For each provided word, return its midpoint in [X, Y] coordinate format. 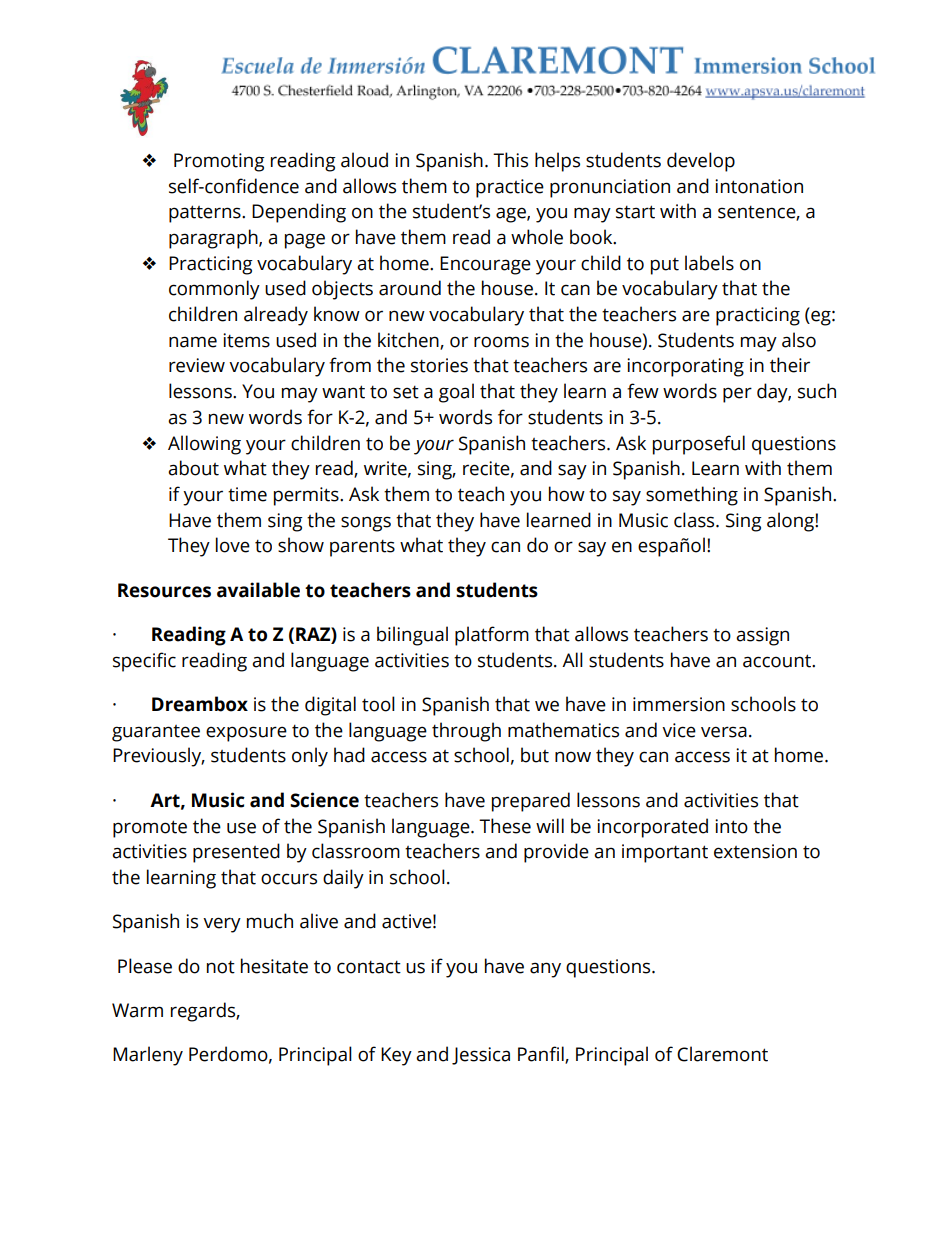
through [466, 732]
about [193, 468]
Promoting [219, 162]
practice [510, 188]
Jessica [481, 1056]
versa [724, 732]
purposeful [699, 445]
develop [701, 162]
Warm [137, 1010]
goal [456, 393]
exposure [246, 734]
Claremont [722, 1054]
